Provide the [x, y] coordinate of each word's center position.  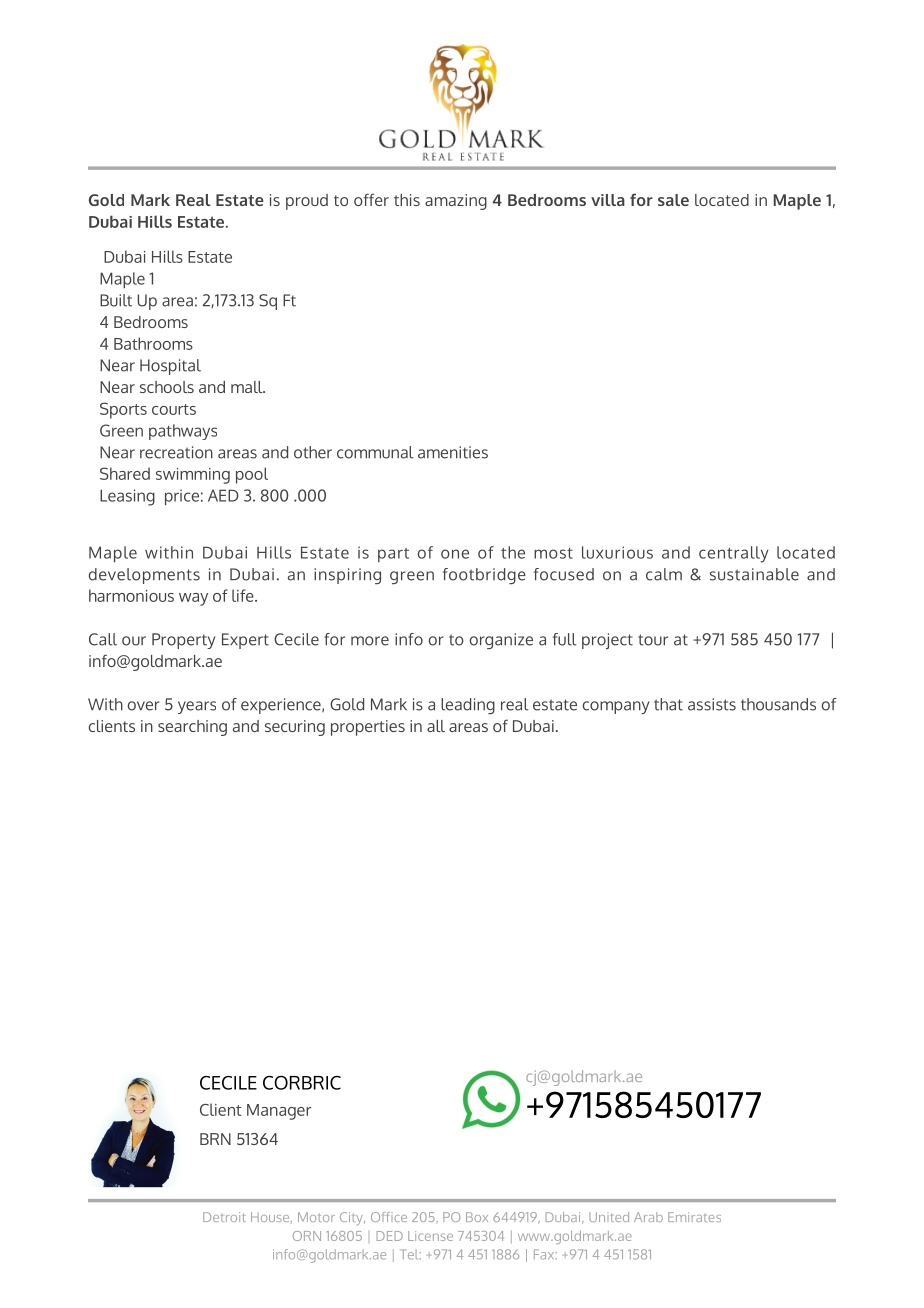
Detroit [224, 1217]
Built [116, 300]
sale [673, 200]
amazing [456, 202]
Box [477, 1217]
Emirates [694, 1217]
